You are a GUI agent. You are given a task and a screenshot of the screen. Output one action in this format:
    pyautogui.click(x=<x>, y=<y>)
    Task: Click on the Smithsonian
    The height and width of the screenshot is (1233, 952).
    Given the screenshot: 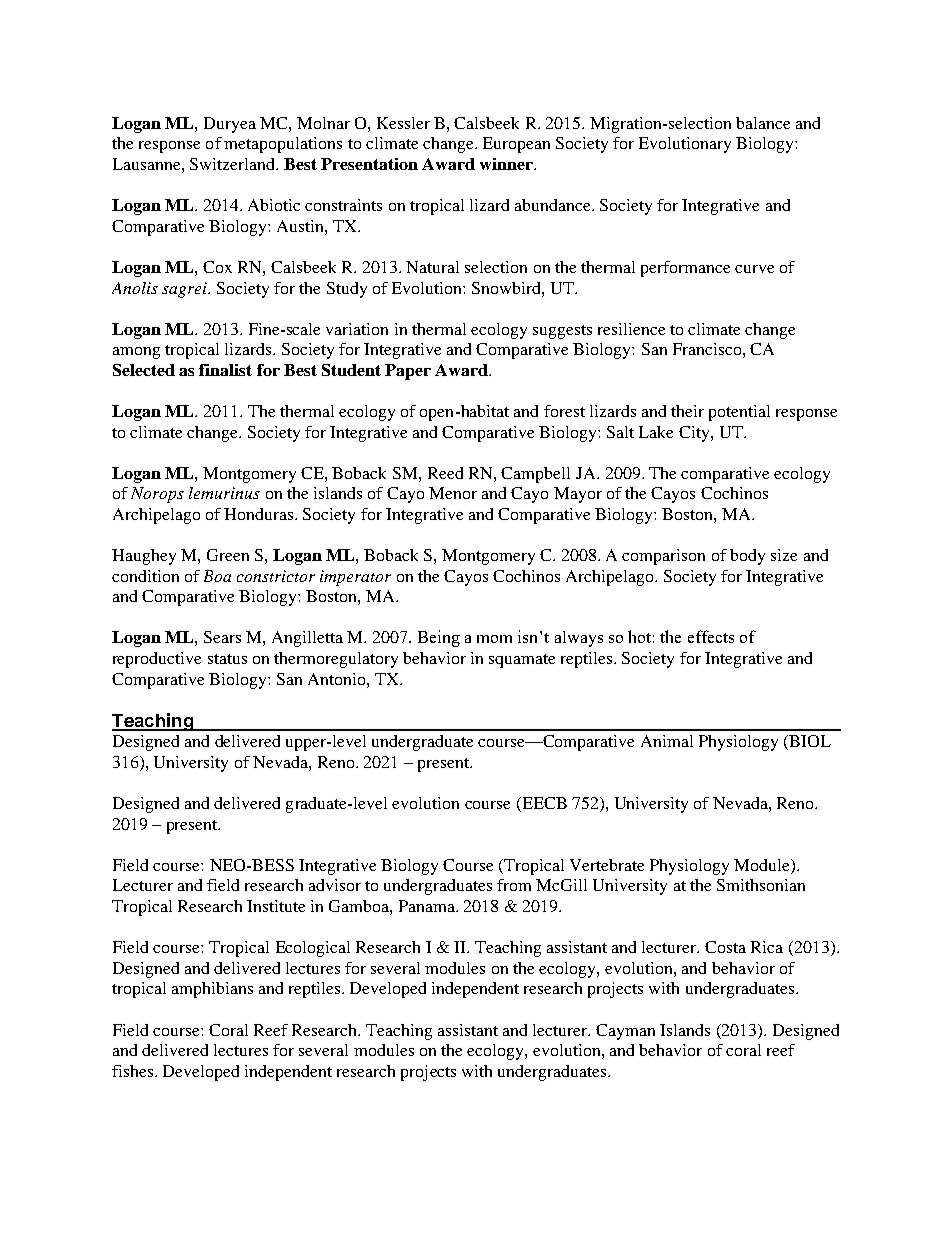 What is the action you would take?
    pyautogui.click(x=761, y=885)
